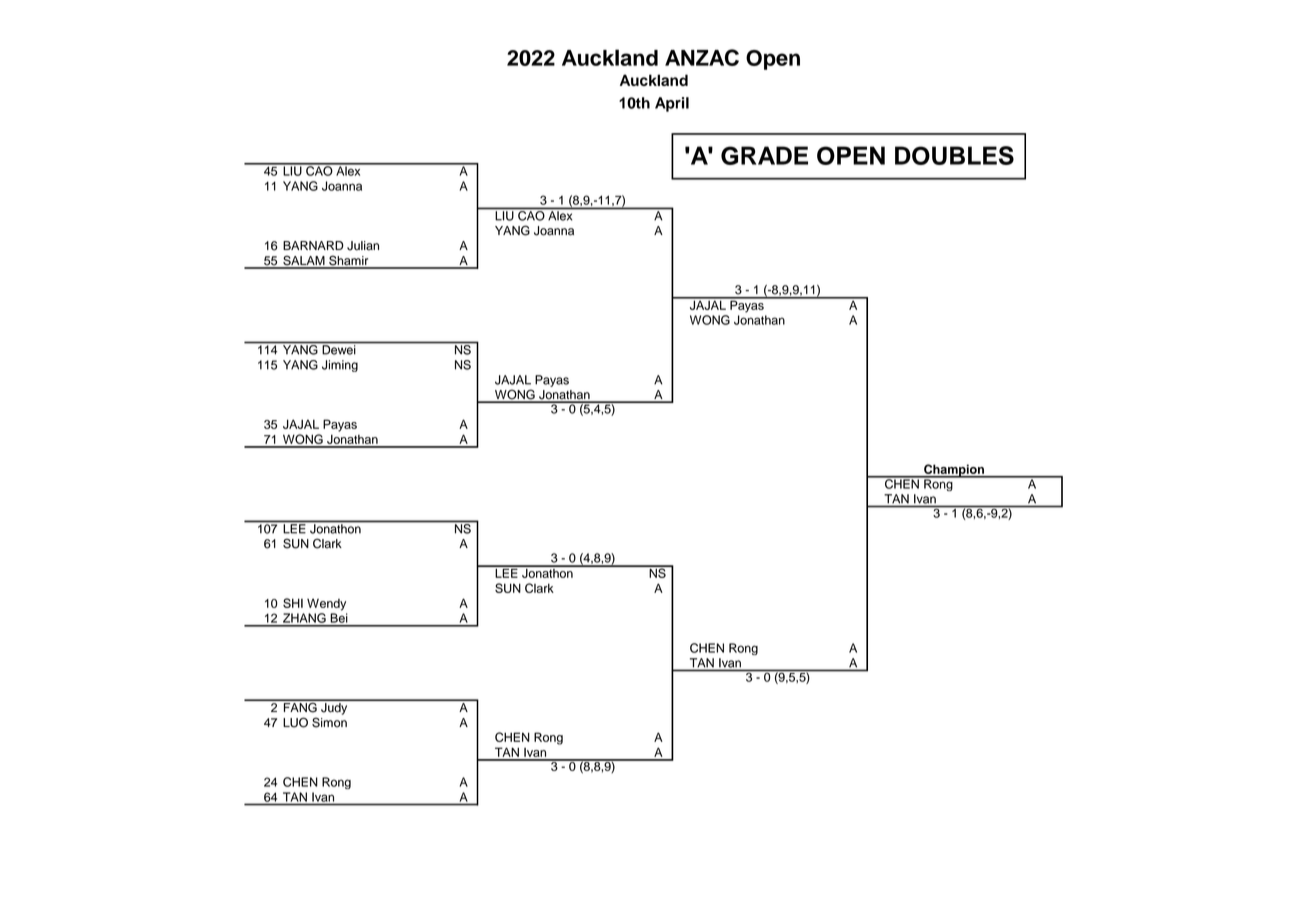  Describe the element at coordinates (304, 261) in the screenshot. I see `SALAM` at that location.
